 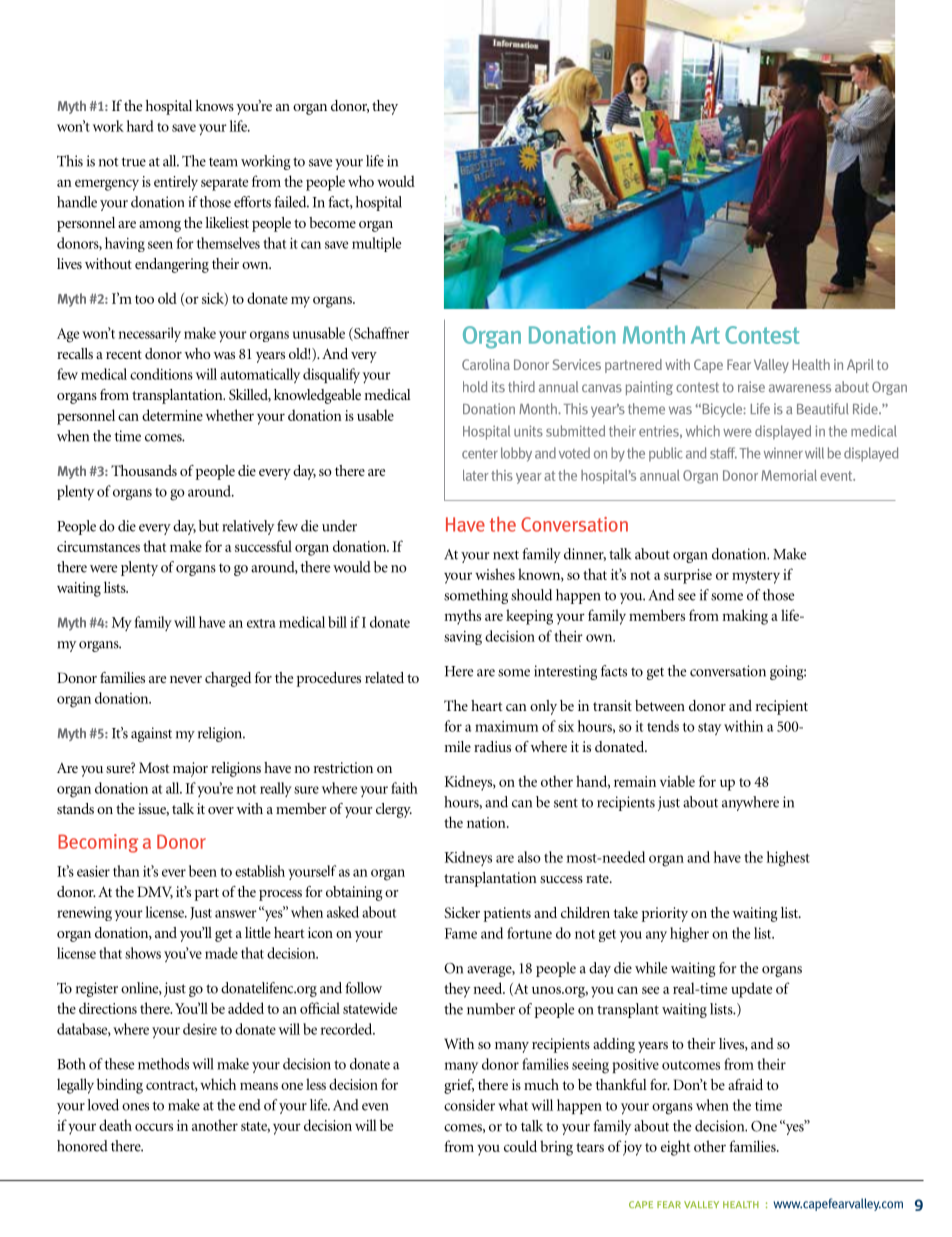 What do you see at coordinates (376, 244) in the screenshot?
I see `multiple` at bounding box center [376, 244].
